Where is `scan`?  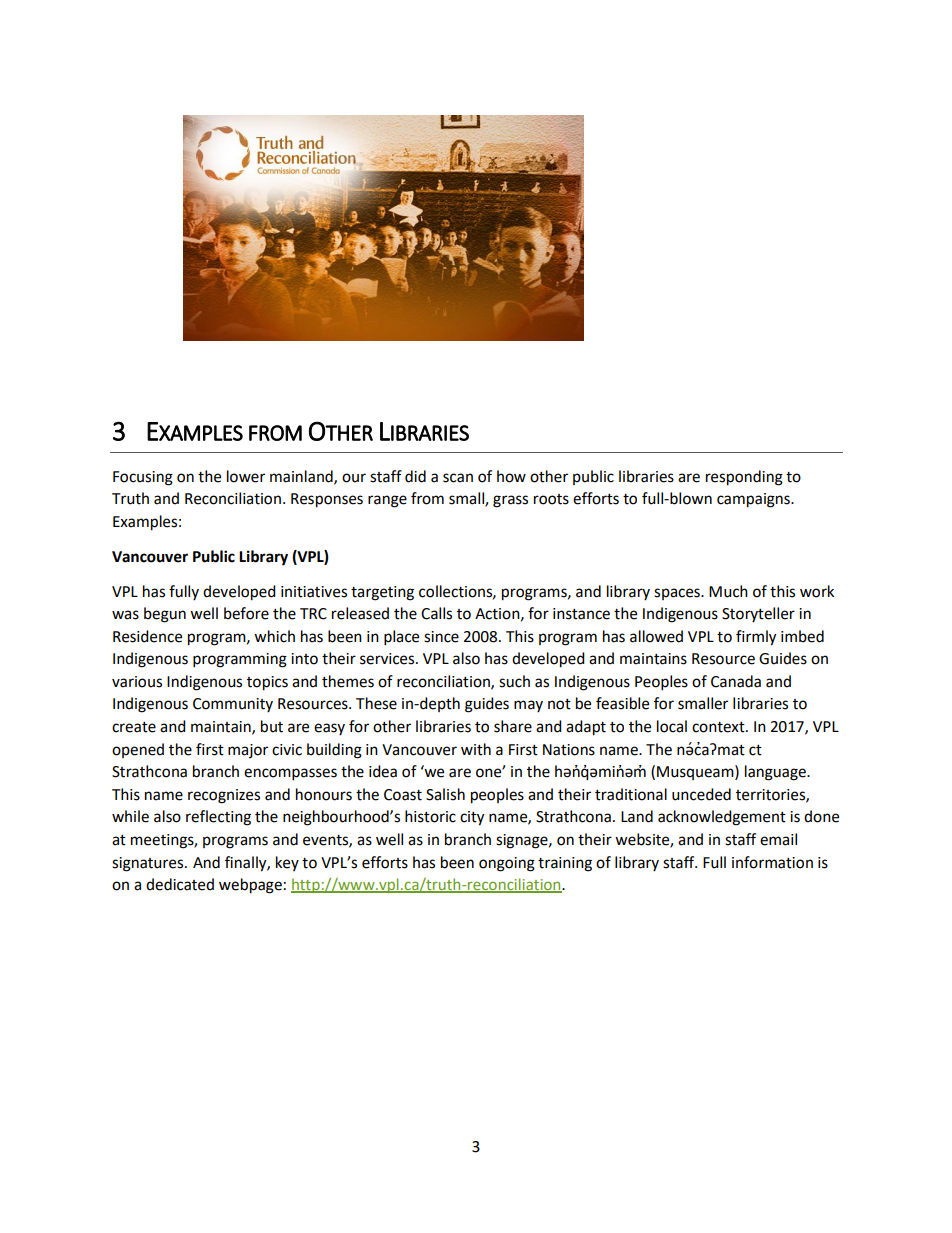
scan is located at coordinates (458, 478).
